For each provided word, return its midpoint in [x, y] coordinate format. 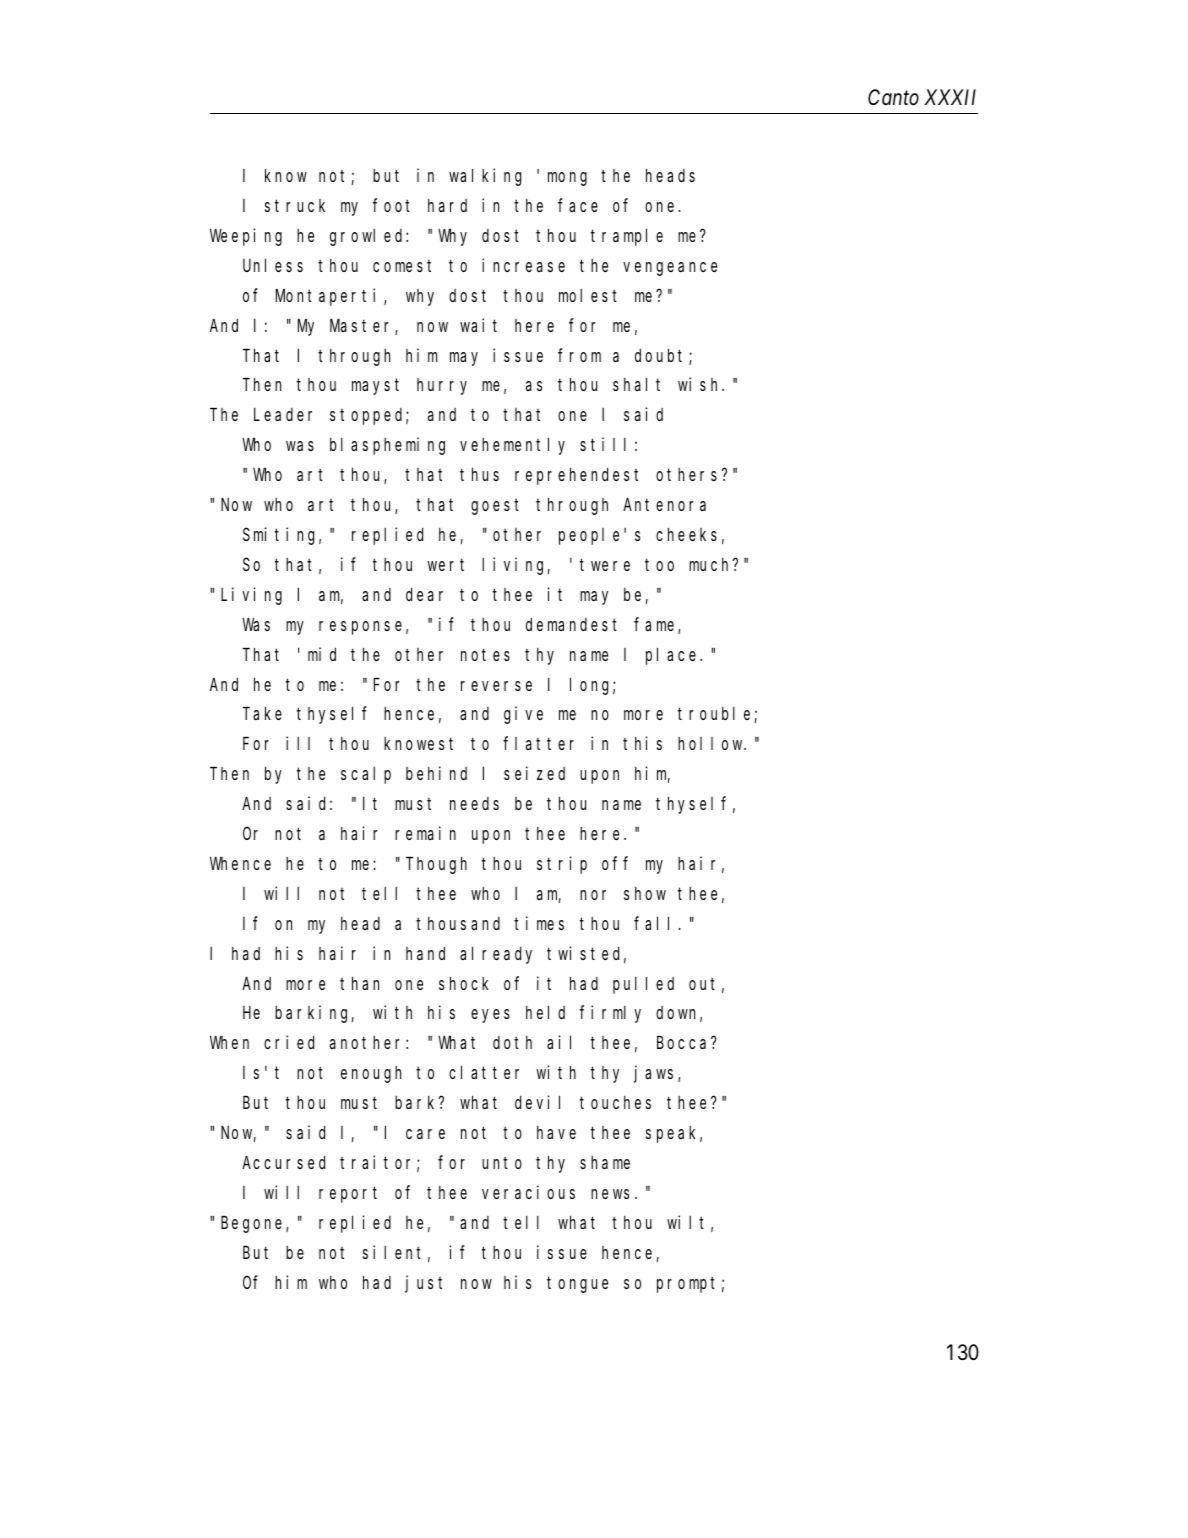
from [579, 355]
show [645, 893]
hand [425, 953]
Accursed [283, 1162]
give [523, 715]
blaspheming [387, 446]
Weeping [246, 237]
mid [322, 654]
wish [701, 384]
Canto [893, 97]
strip [562, 865]
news [610, 1194]
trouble [714, 713]
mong [567, 179]
